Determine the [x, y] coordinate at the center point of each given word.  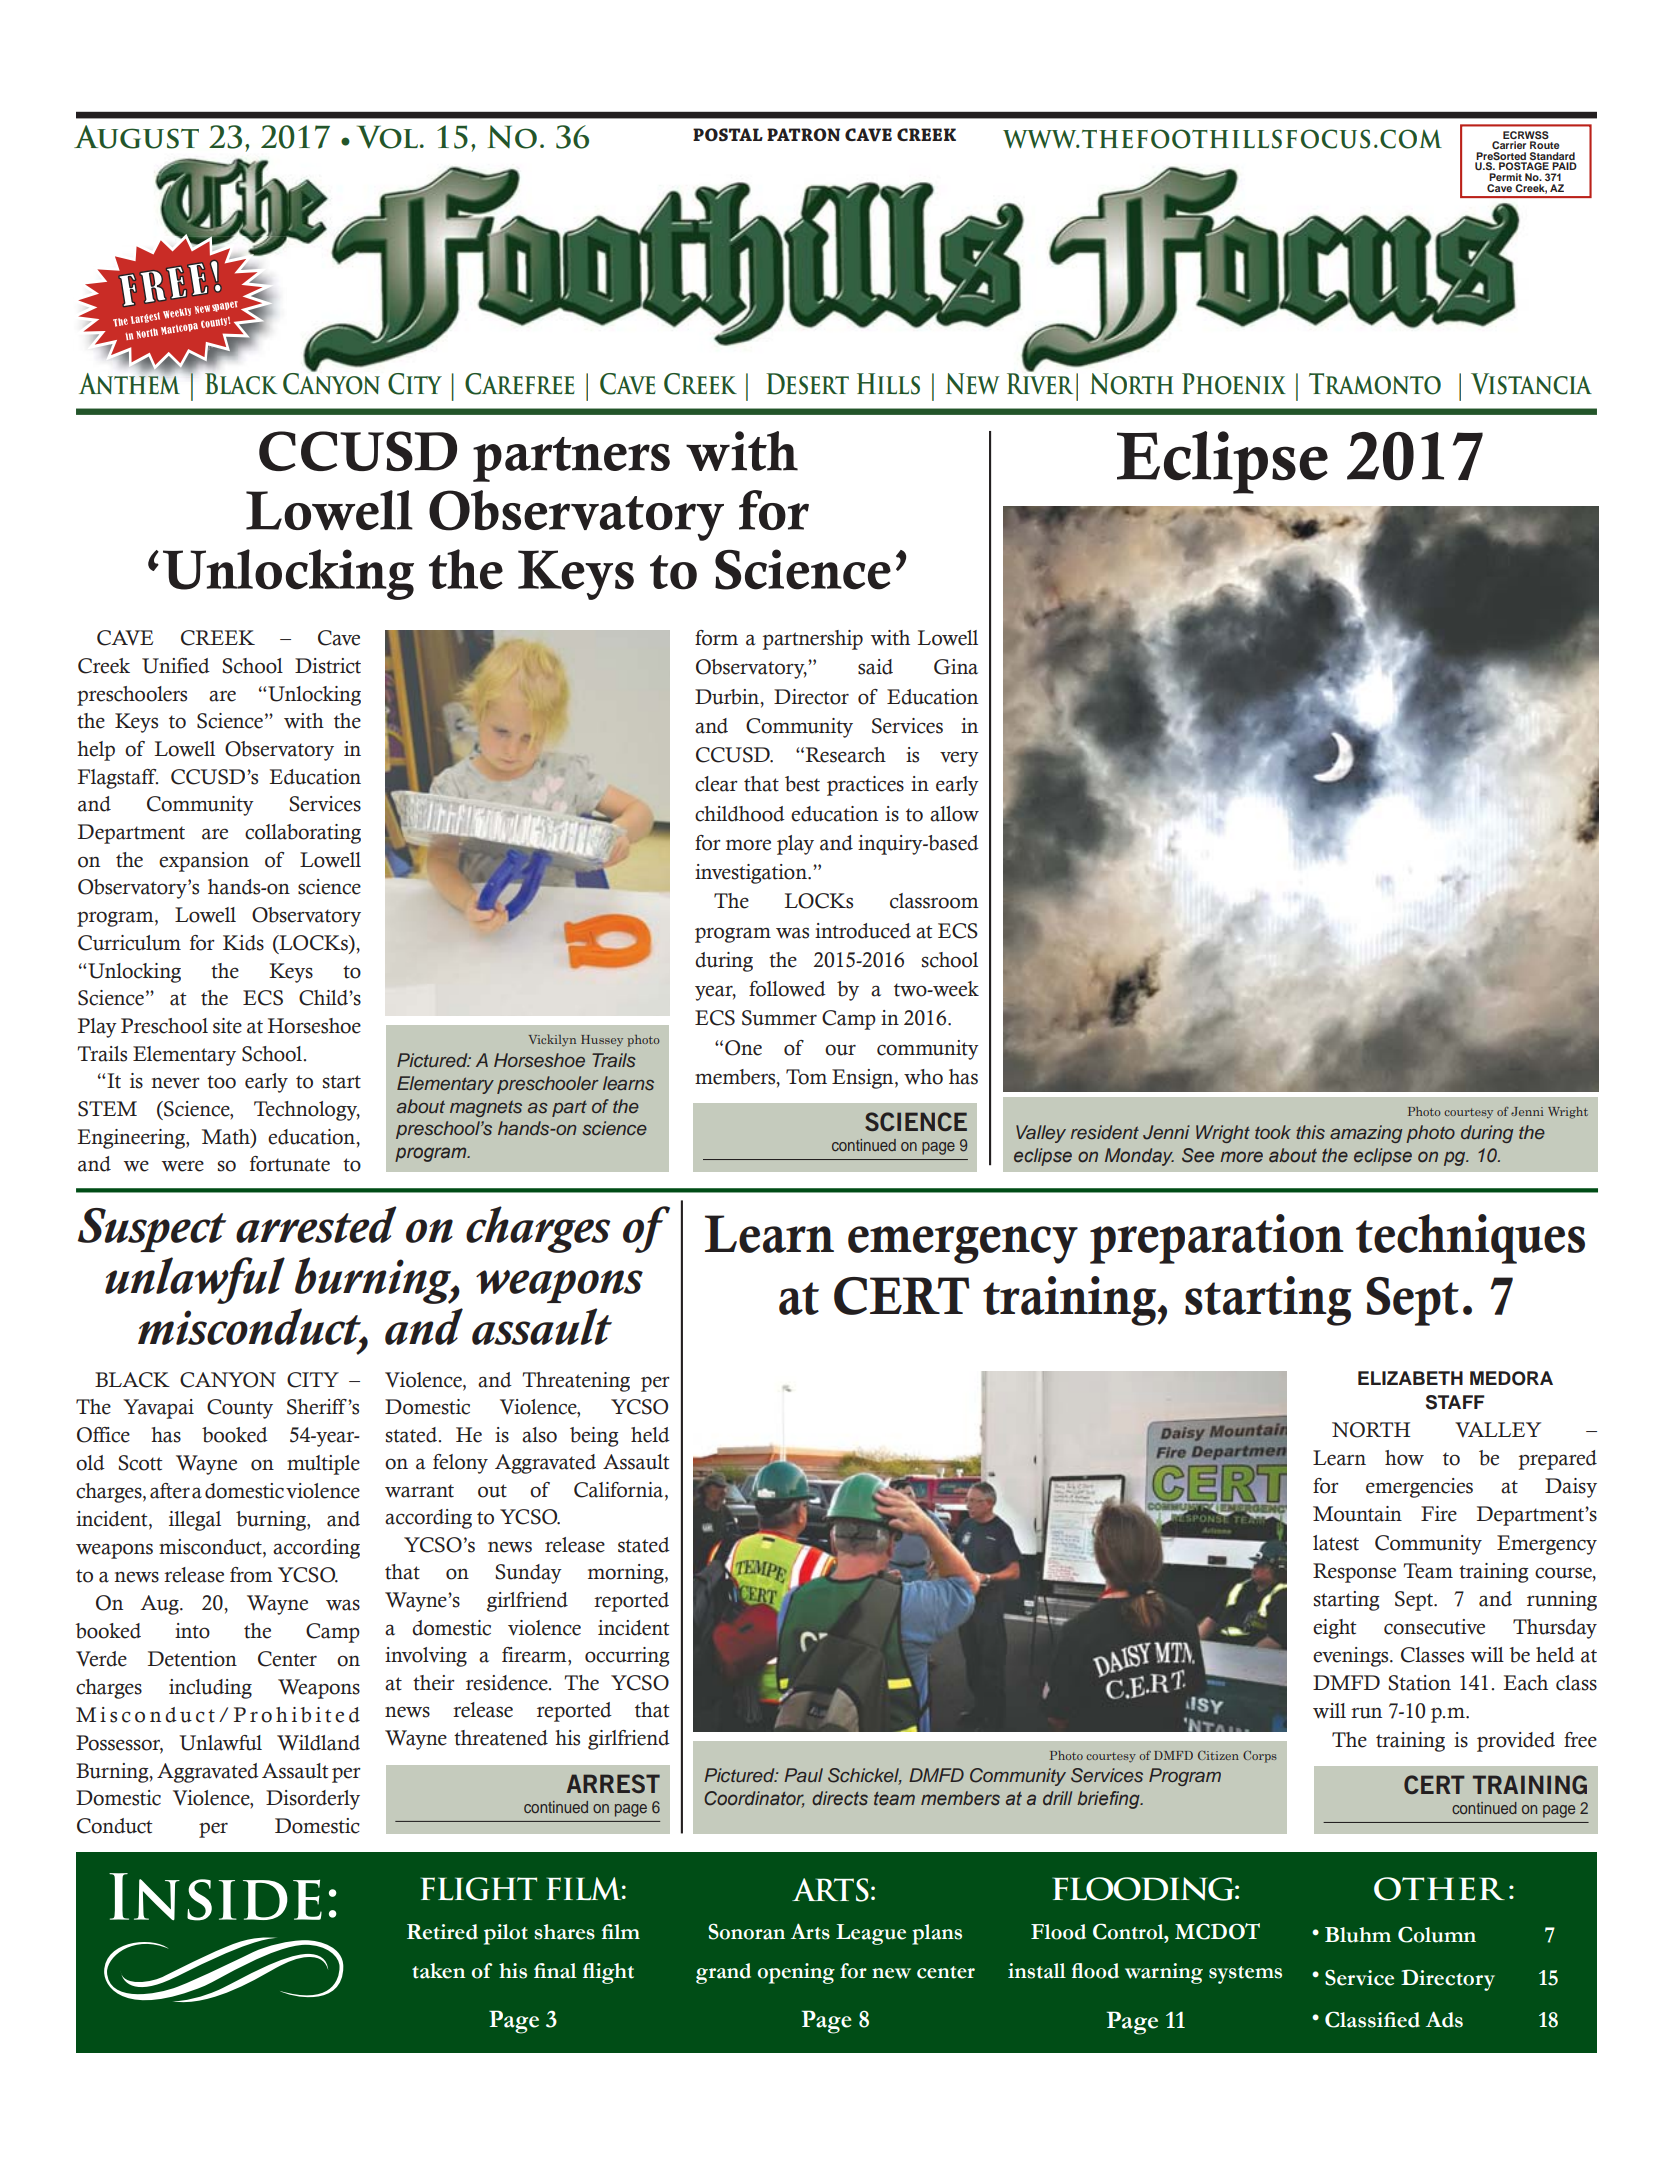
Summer [779, 1018]
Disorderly [313, 1800]
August [136, 137]
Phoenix [1234, 384]
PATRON [803, 134]
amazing [1366, 1134]
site [227, 1026]
